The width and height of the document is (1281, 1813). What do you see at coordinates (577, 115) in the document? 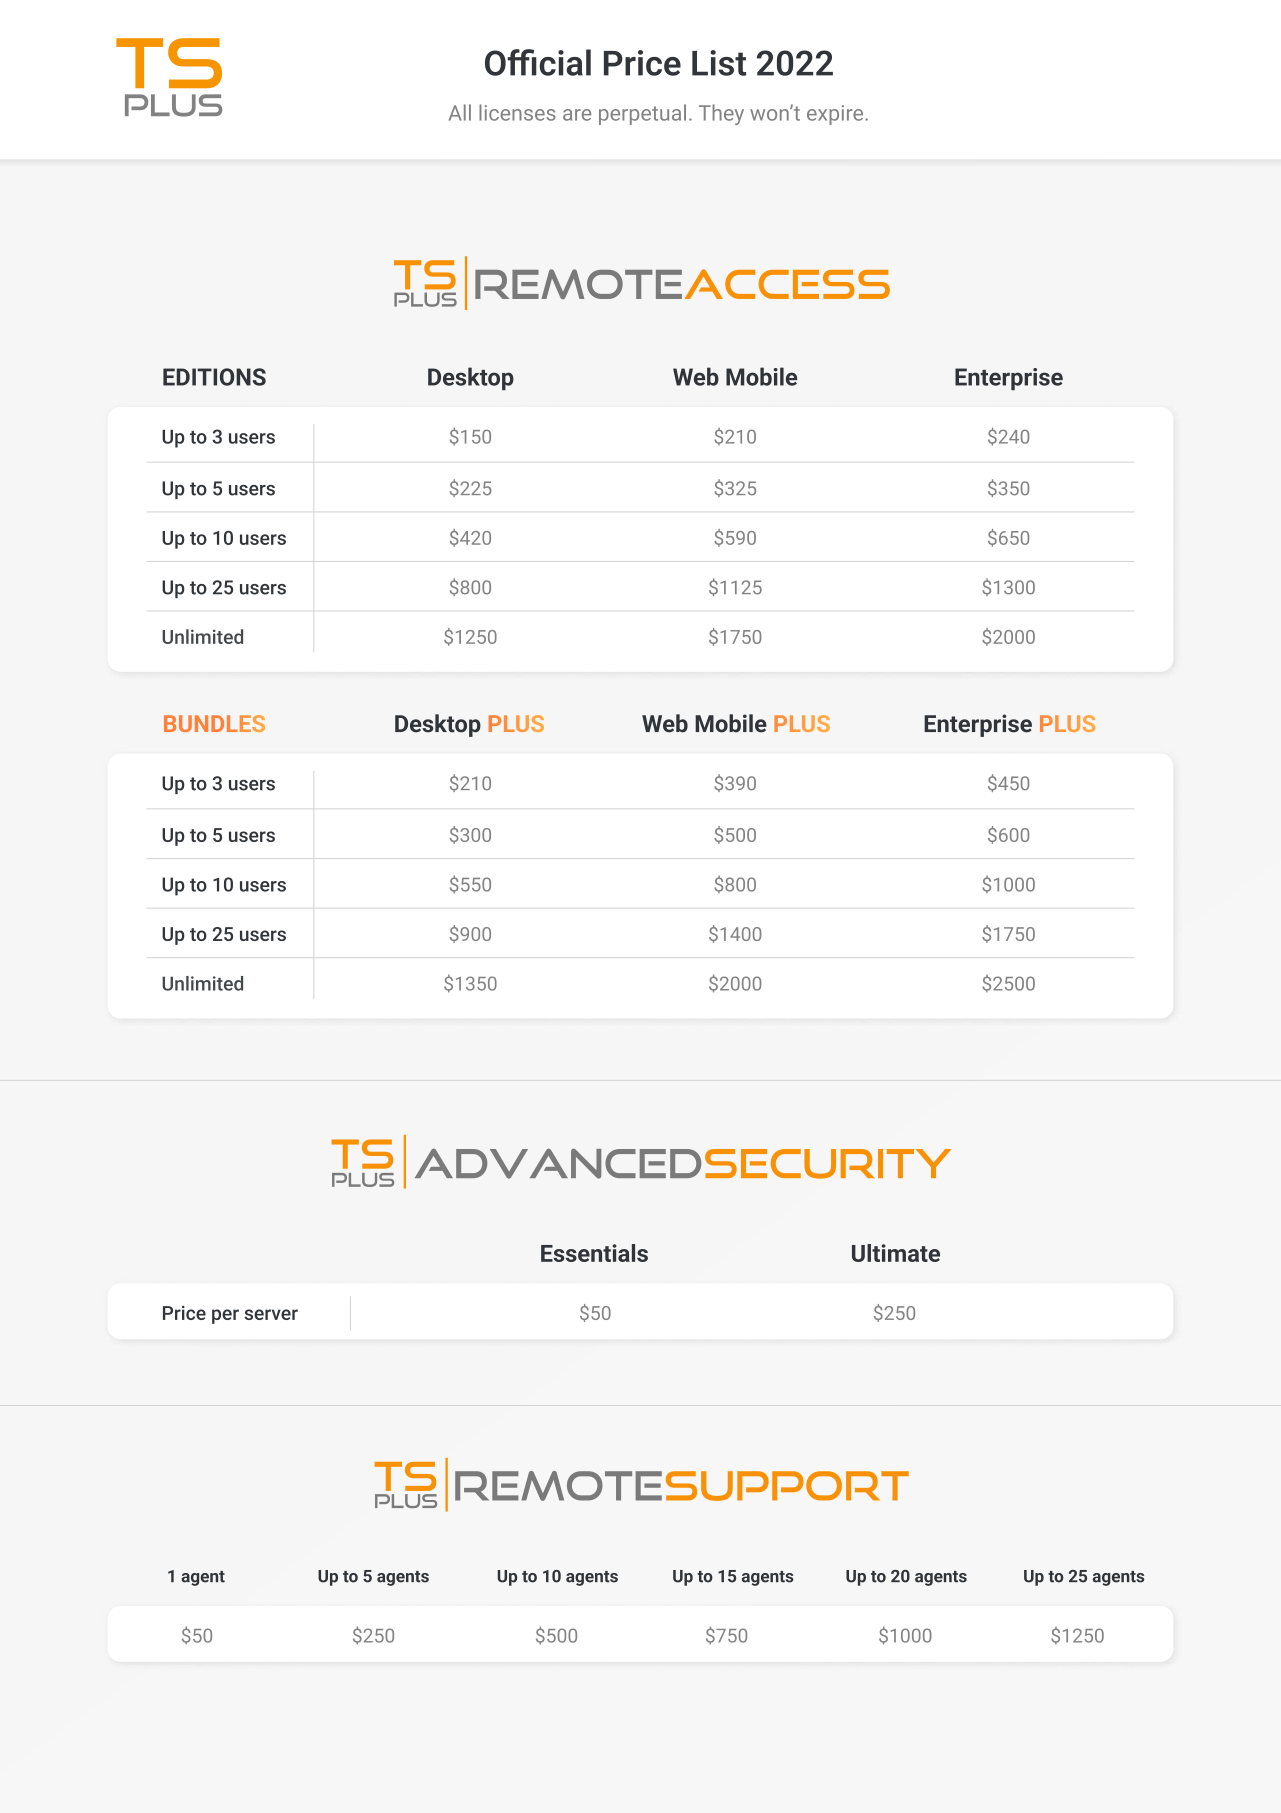
I see `are` at bounding box center [577, 115].
